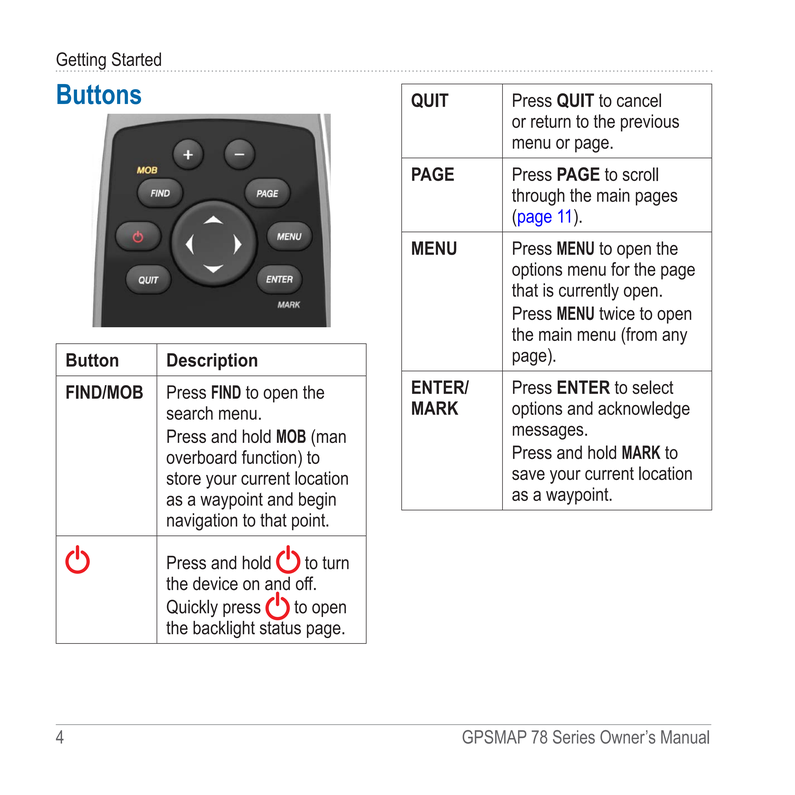 This screenshot has height=795, width=795. What do you see at coordinates (212, 362) in the screenshot?
I see `Description` at bounding box center [212, 362].
